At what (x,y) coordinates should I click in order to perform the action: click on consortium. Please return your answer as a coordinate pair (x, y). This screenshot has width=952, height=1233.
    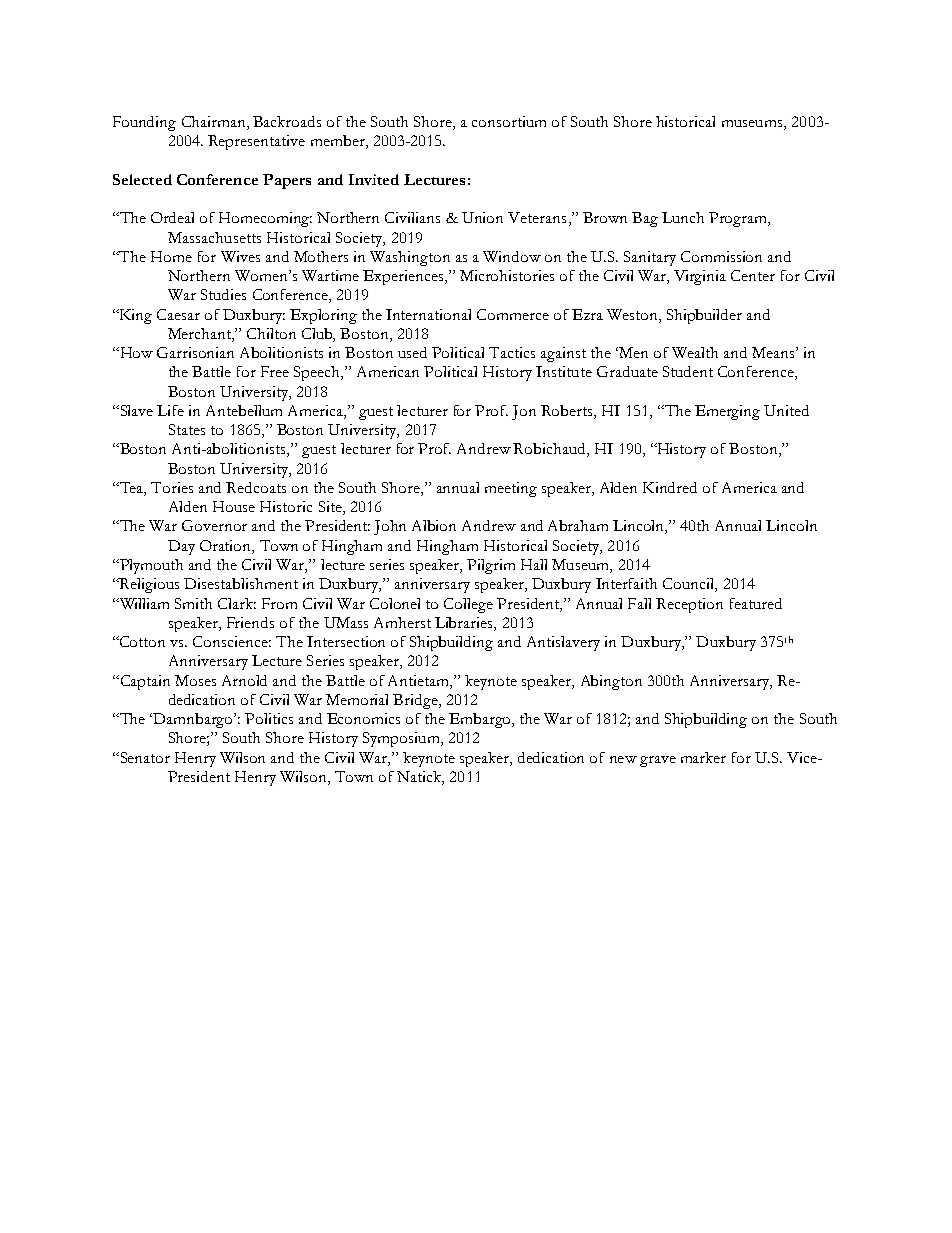
    Looking at the image, I should click on (509, 121).
